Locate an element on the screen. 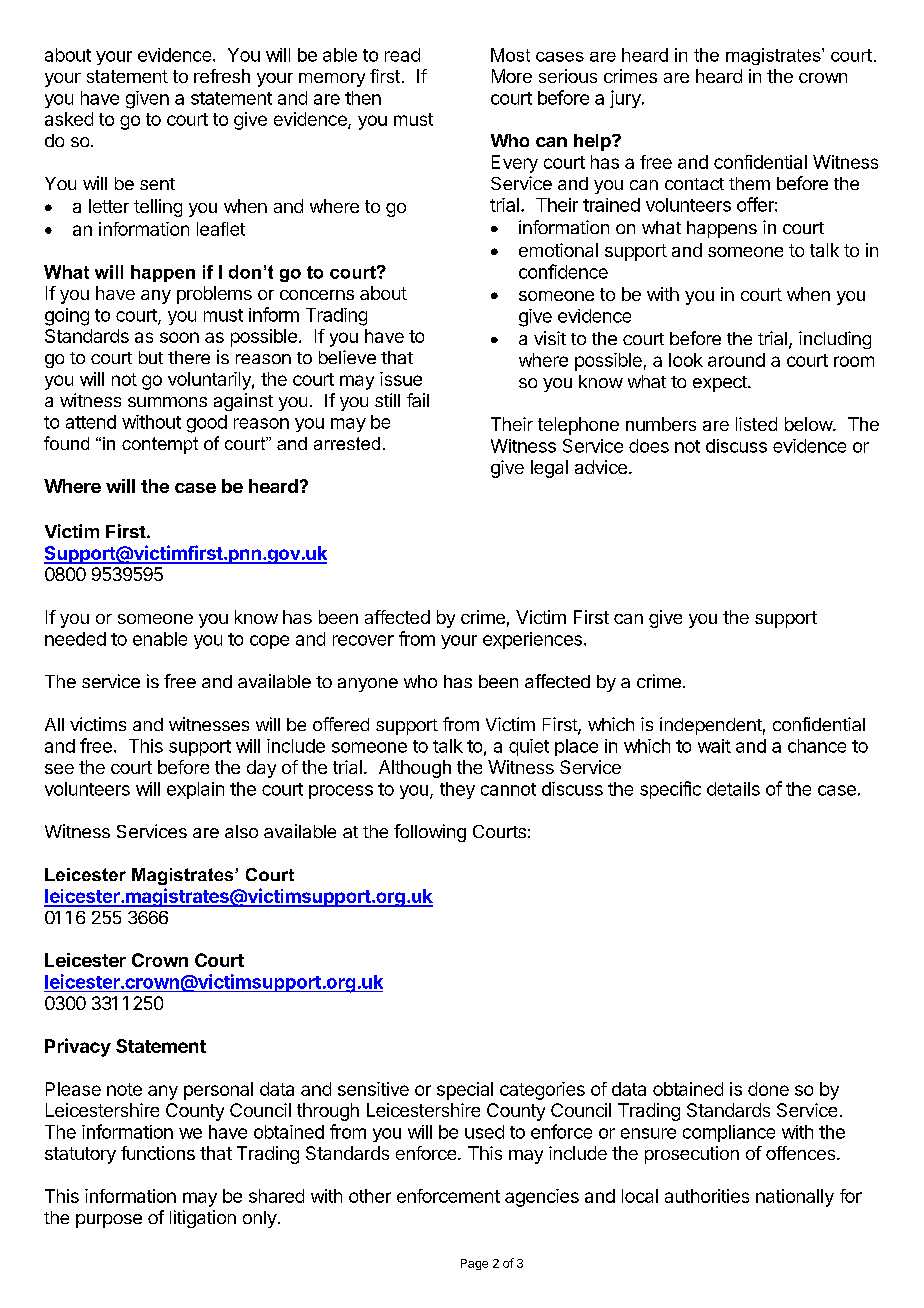 Image resolution: width=924 pixels, height=1308 pixels. wait is located at coordinates (714, 746).
